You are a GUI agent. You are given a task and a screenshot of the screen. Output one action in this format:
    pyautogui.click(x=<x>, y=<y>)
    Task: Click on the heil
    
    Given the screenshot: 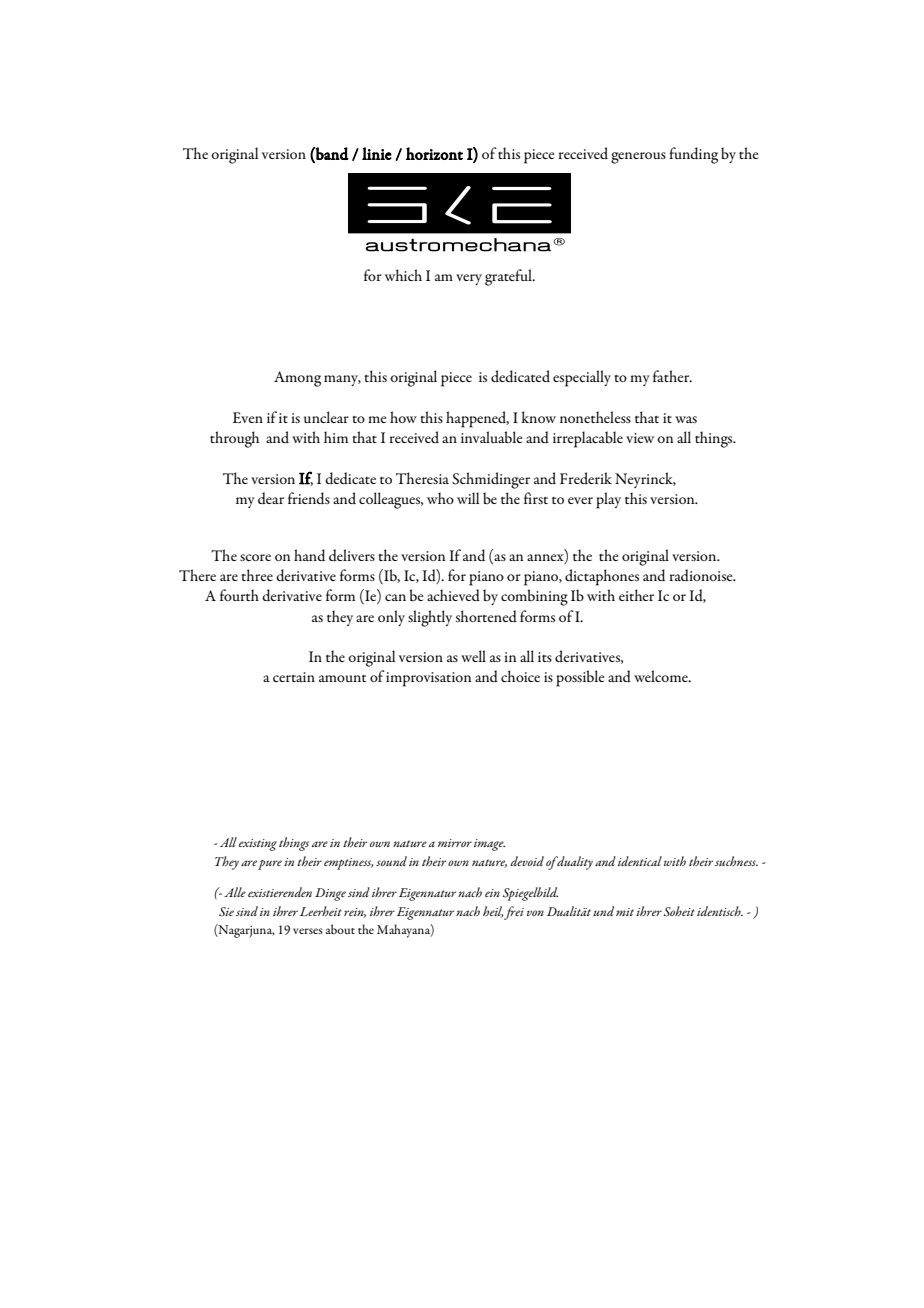 What is the action you would take?
    pyautogui.click(x=493, y=912)
